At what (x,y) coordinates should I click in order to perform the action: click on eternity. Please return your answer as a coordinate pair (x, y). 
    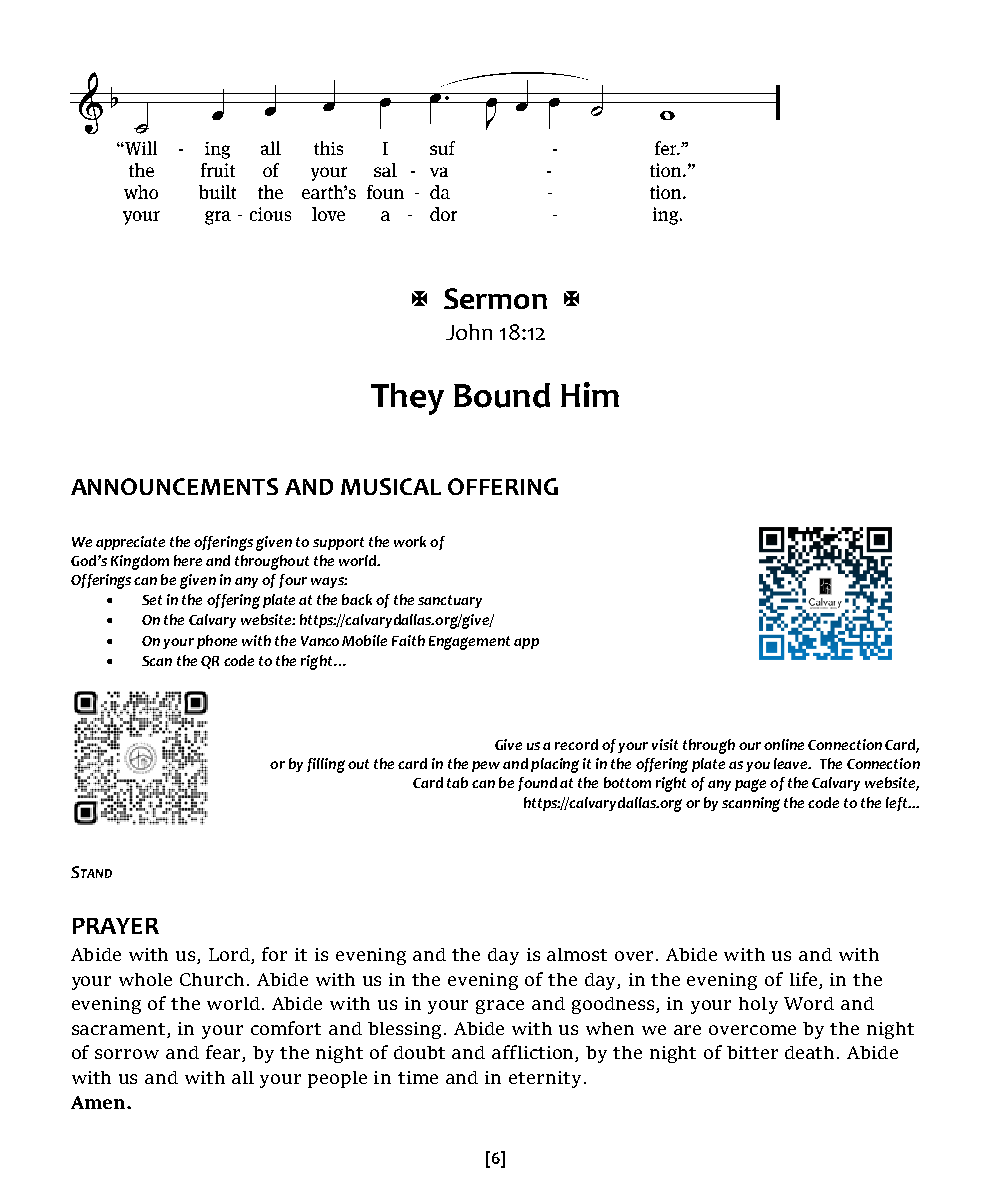
    Looking at the image, I should click on (545, 1079).
